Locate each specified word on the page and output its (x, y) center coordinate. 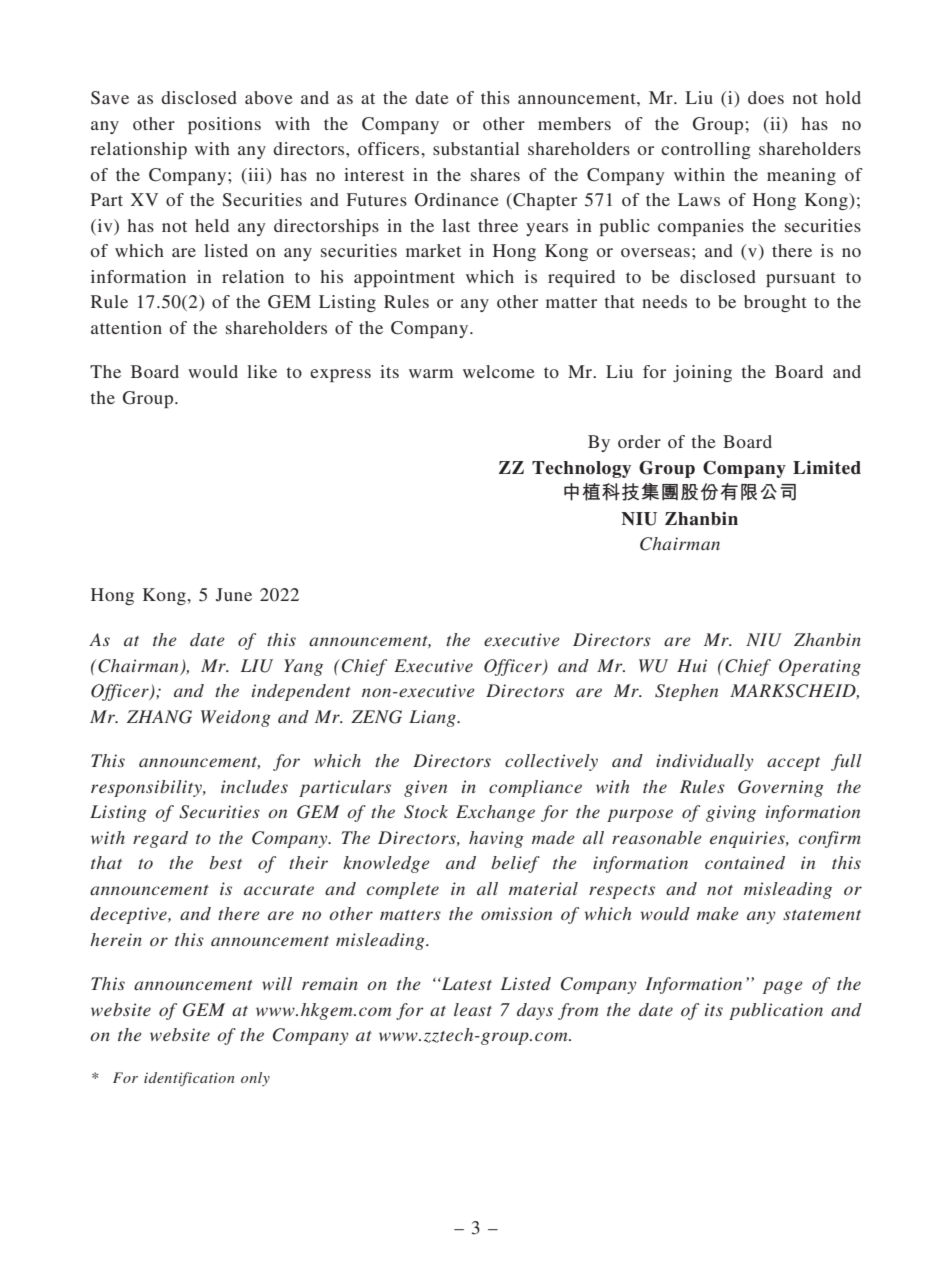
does (766, 97)
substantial (476, 148)
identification (189, 1079)
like (262, 371)
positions (224, 125)
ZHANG (159, 717)
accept (793, 764)
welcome (499, 371)
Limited (827, 468)
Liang (433, 718)
